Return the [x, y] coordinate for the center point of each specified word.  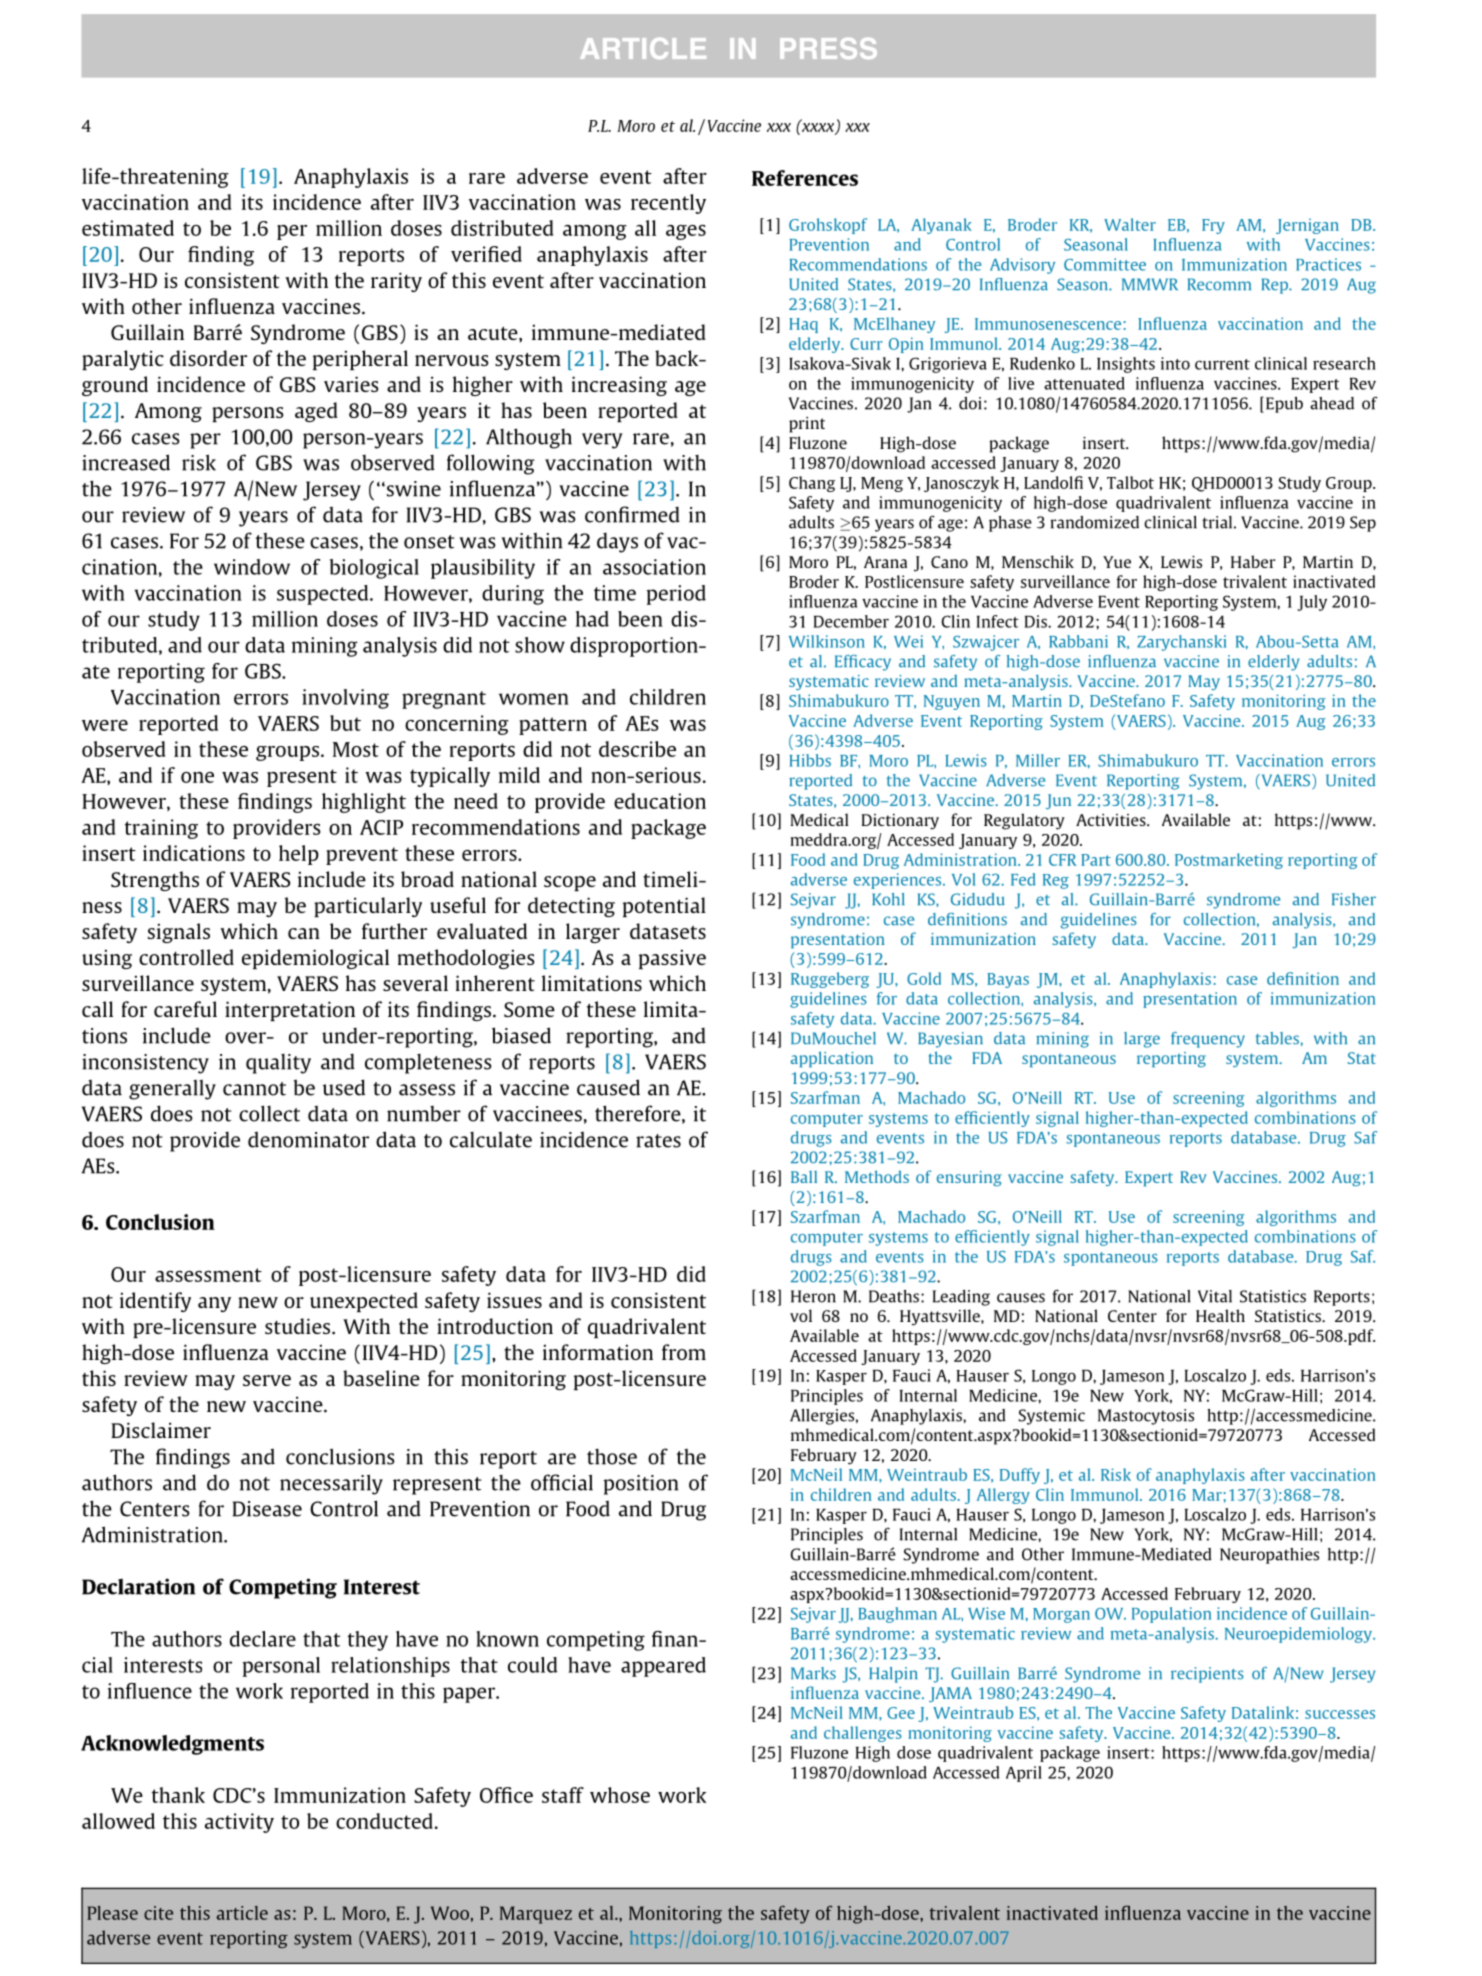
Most [356, 749]
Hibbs [810, 760]
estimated [128, 228]
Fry [1213, 226]
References [805, 178]
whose [620, 1795]
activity [239, 1823]
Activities [1112, 820]
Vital [1215, 1296]
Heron [813, 1296]
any [214, 1304]
